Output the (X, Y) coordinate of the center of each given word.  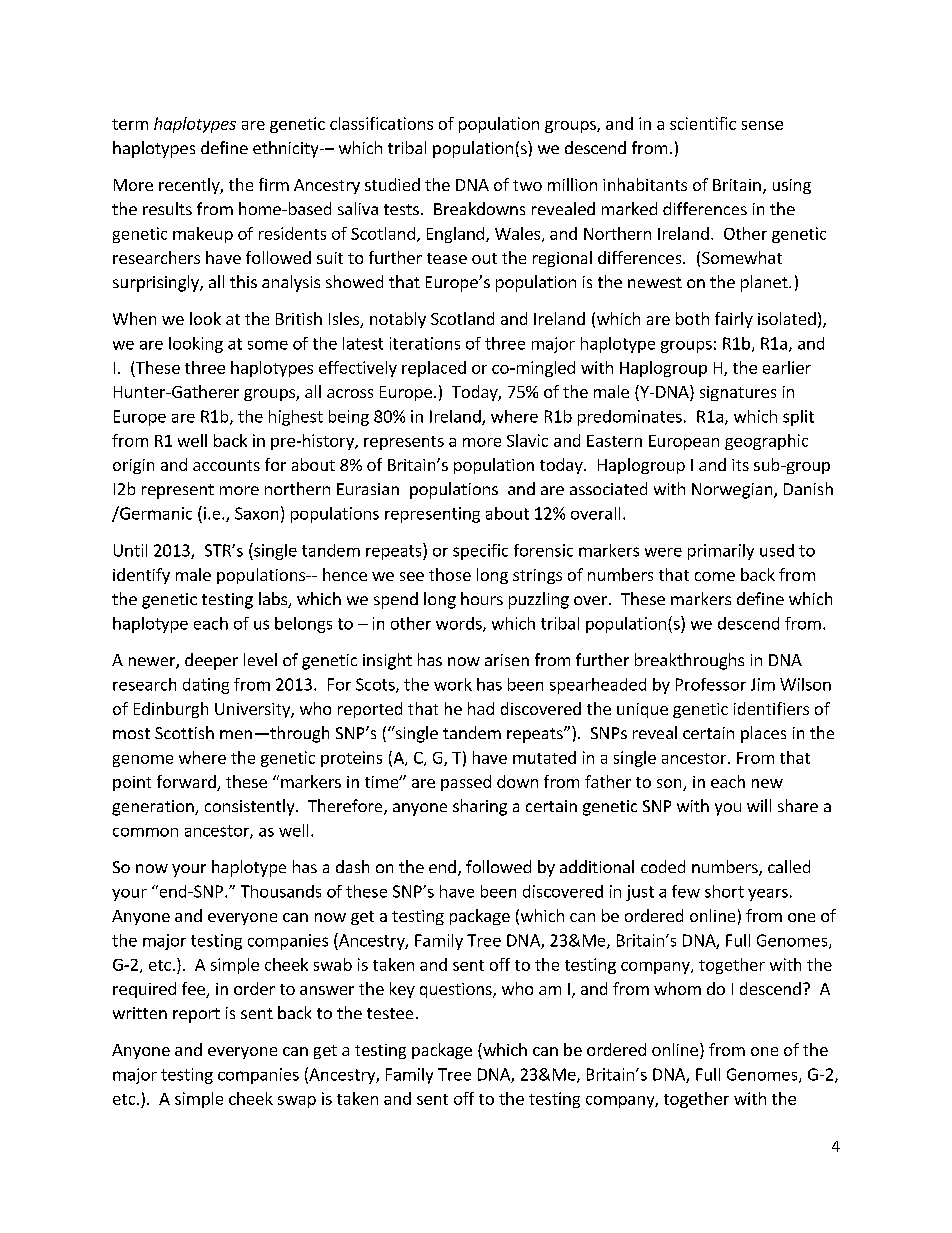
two (527, 185)
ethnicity (287, 149)
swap (297, 1102)
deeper (211, 661)
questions (457, 990)
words (460, 624)
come (715, 576)
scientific (703, 123)
